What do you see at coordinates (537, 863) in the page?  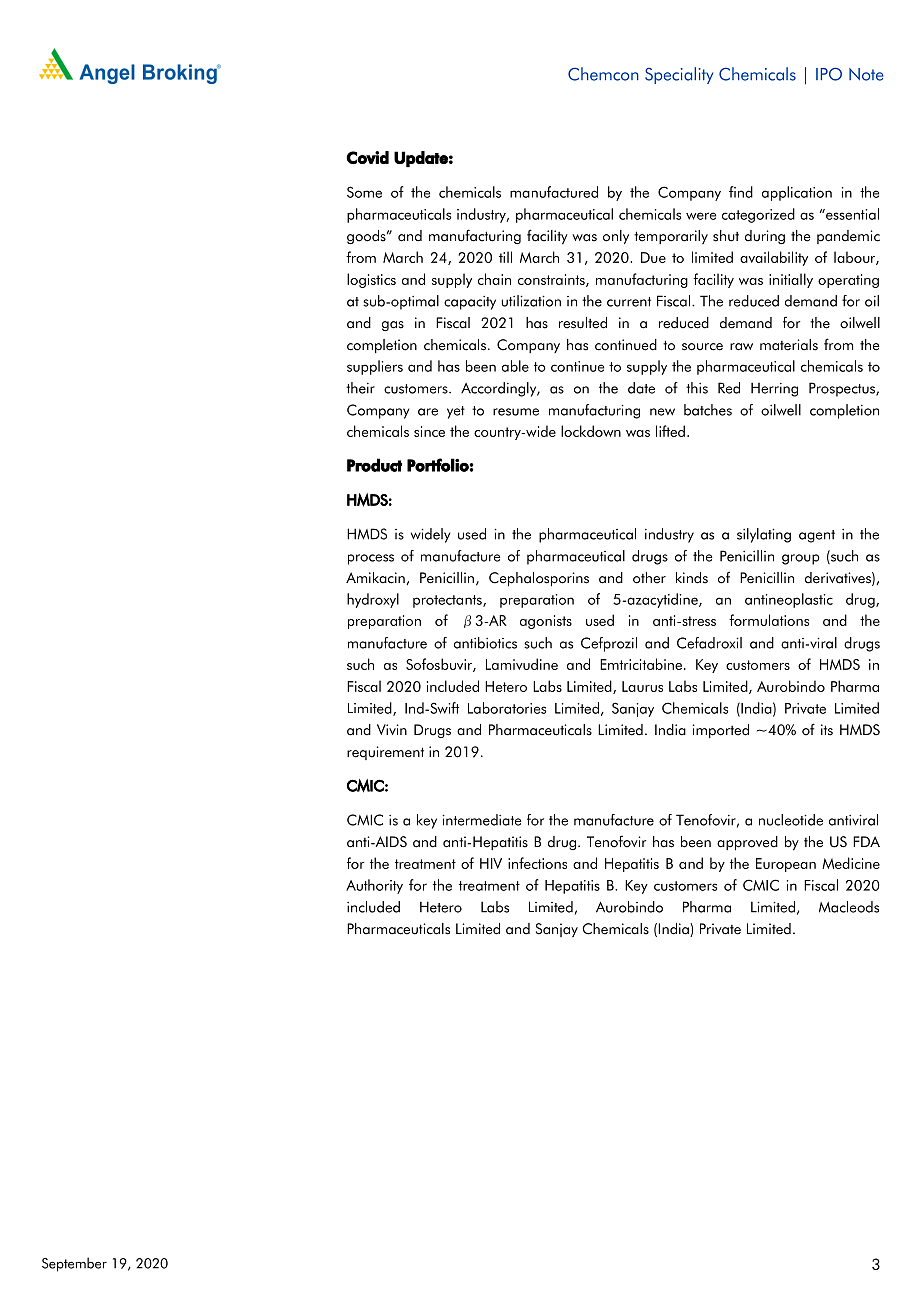 I see `infections` at bounding box center [537, 863].
